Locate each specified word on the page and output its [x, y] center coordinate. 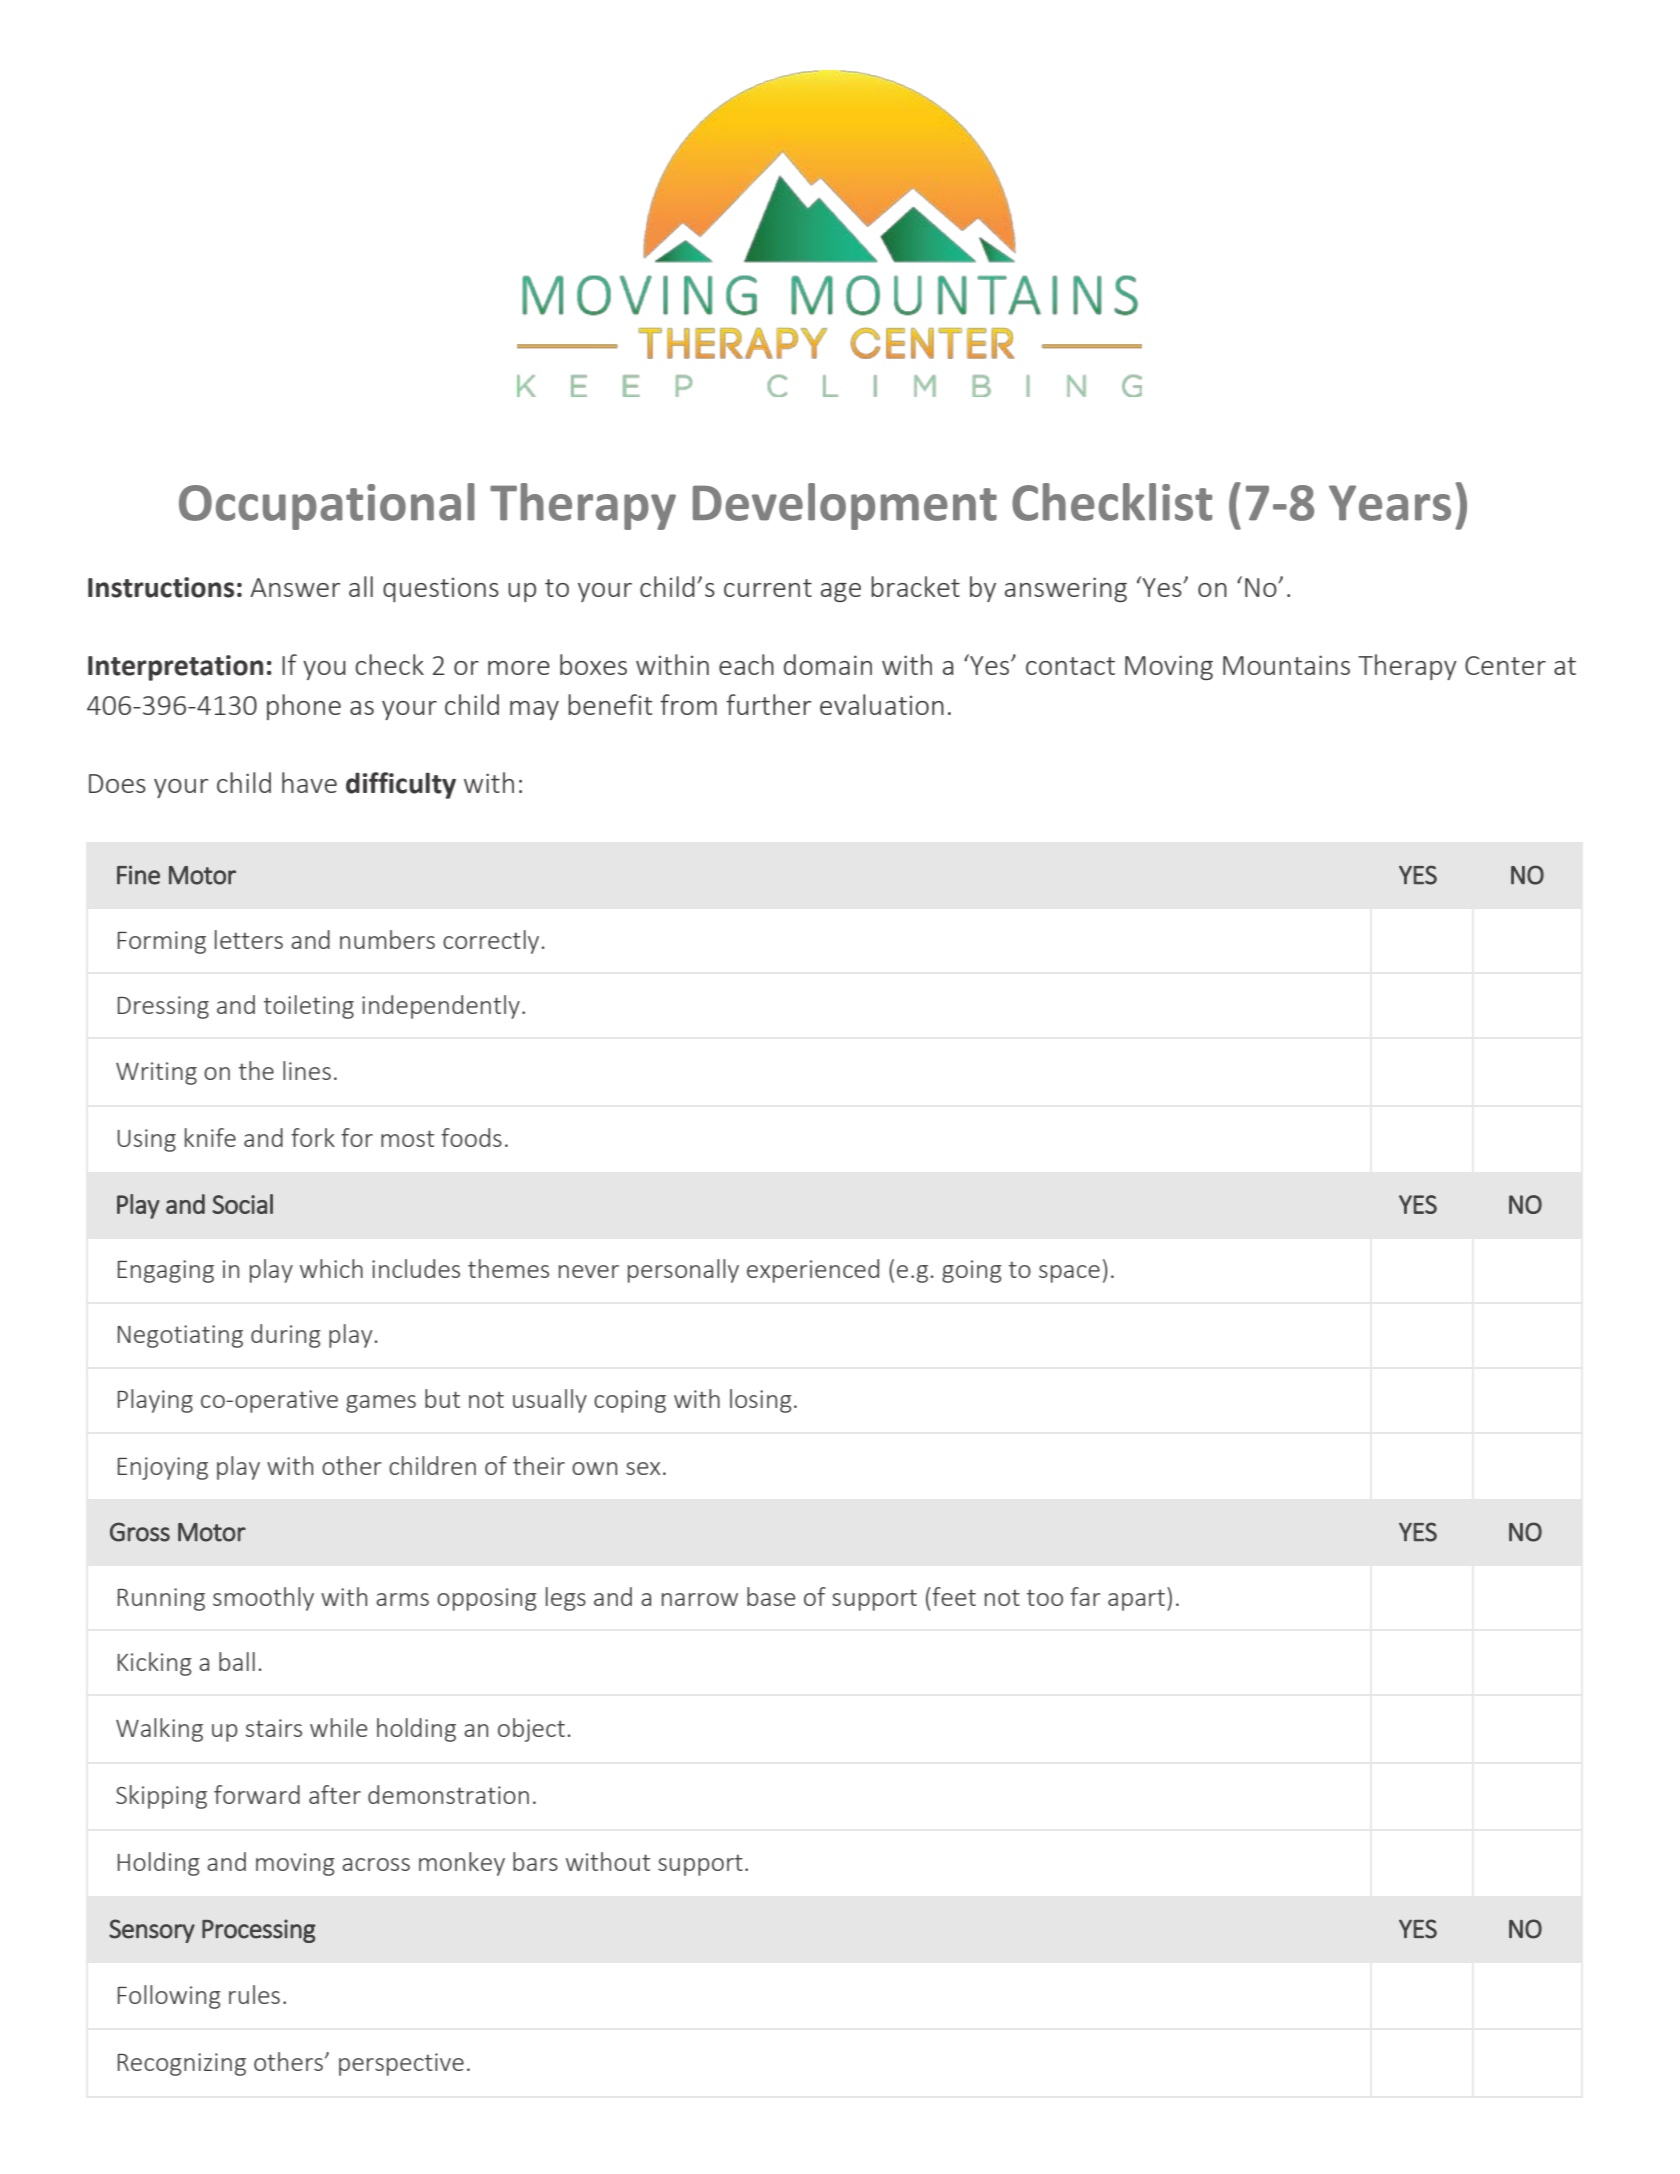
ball [237, 1661]
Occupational [327, 506]
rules [254, 1994]
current [768, 588]
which [331, 1268]
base [771, 1596]
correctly [491, 942]
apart [1136, 1600]
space [1069, 1274]
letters [249, 939]
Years [1390, 503]
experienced [813, 1271]
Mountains [1286, 665]
